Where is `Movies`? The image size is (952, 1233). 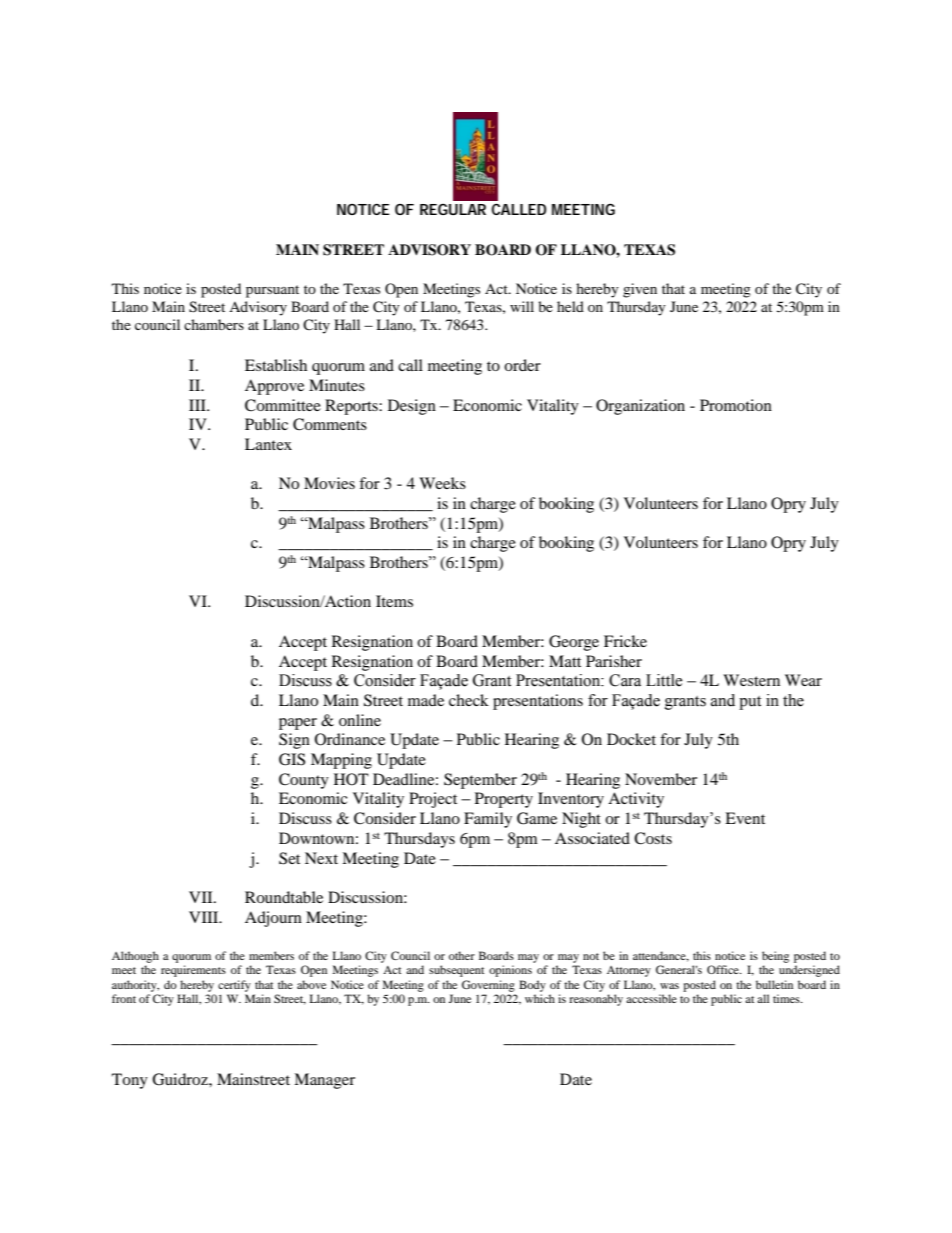 Movies is located at coordinates (329, 483).
